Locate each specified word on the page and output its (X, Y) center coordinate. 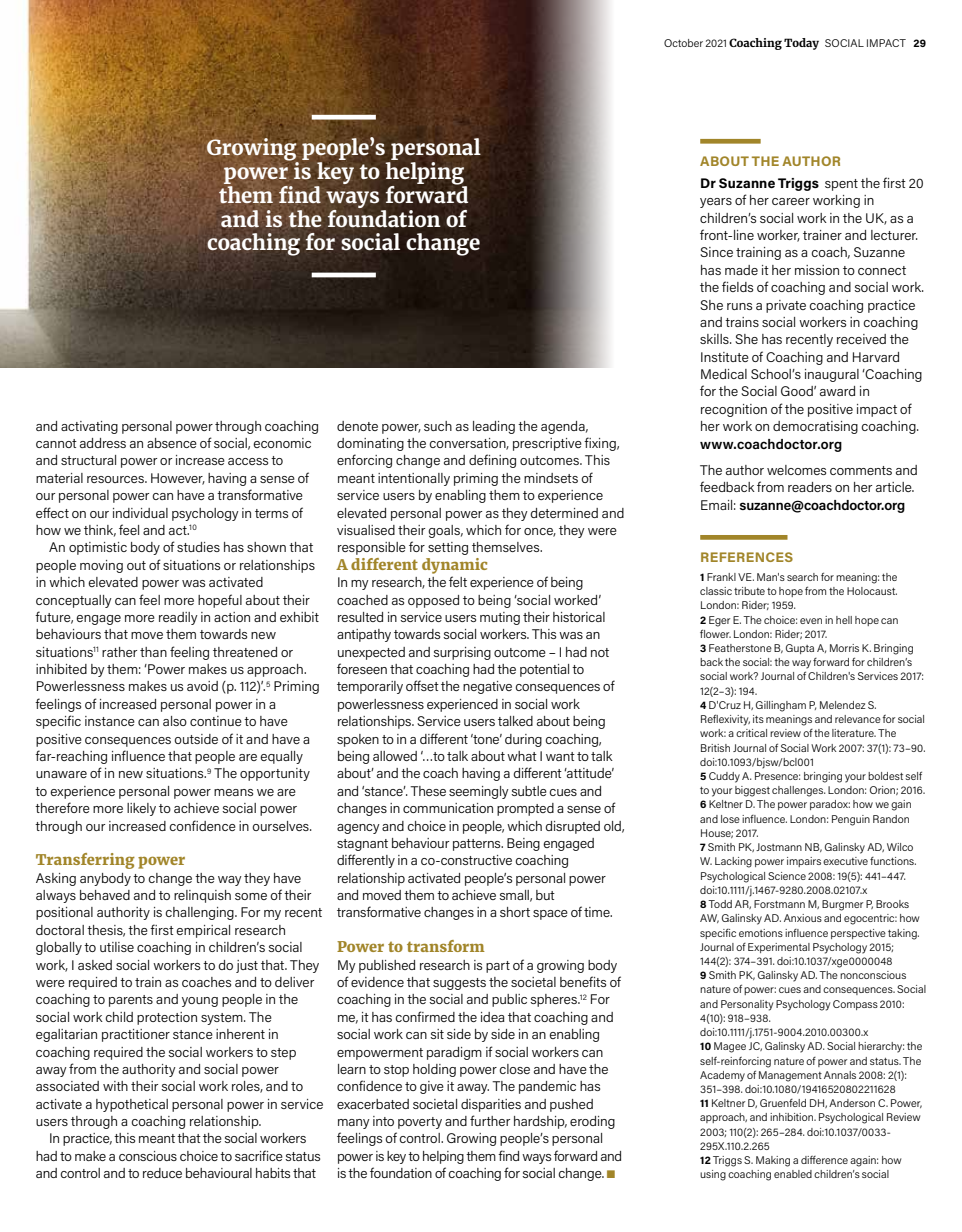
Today (801, 44)
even (811, 621)
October (683, 43)
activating (89, 427)
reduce (162, 1173)
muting (500, 618)
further (490, 1120)
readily (178, 618)
